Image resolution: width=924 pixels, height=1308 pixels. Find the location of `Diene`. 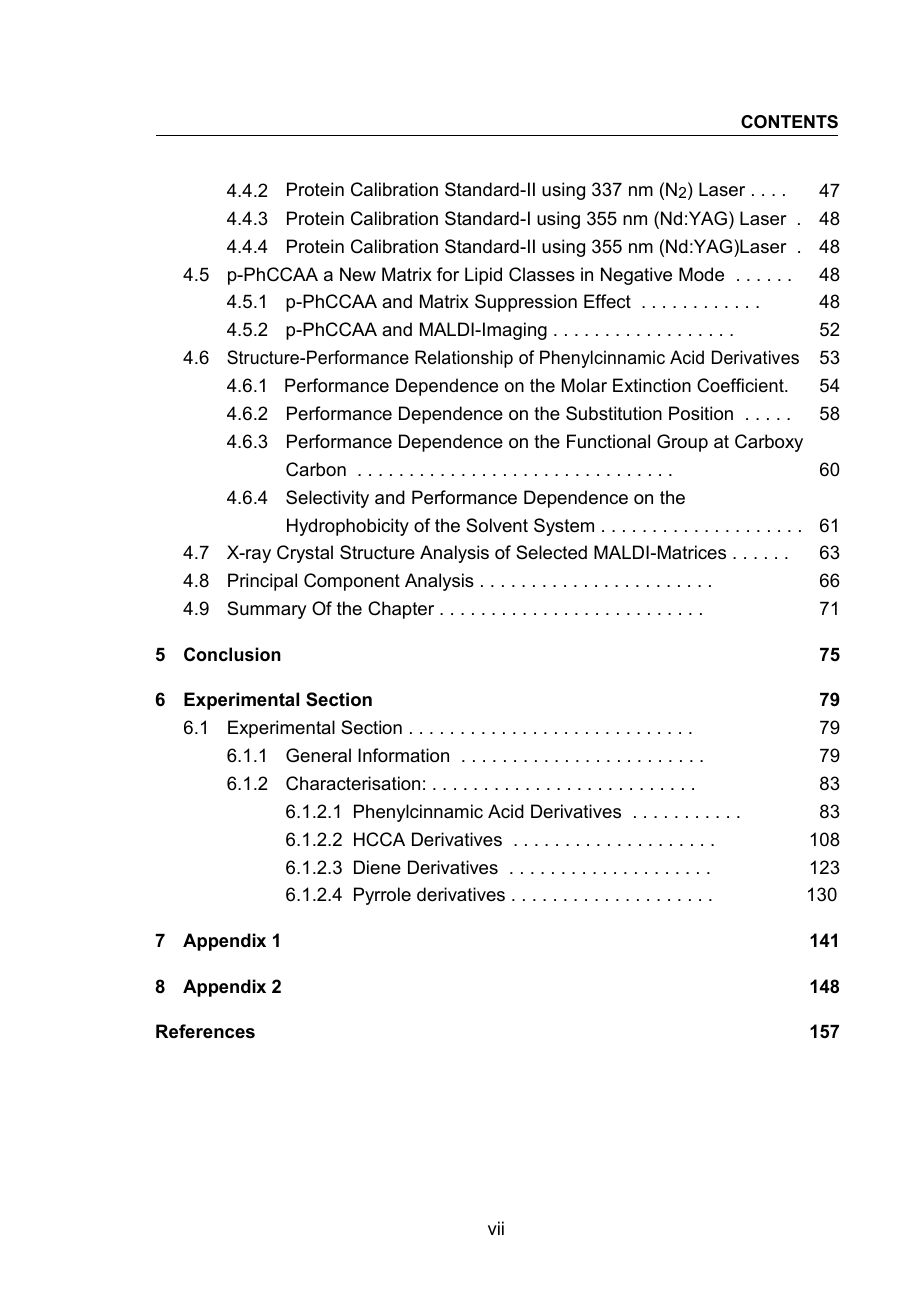

Diene is located at coordinates (377, 867).
